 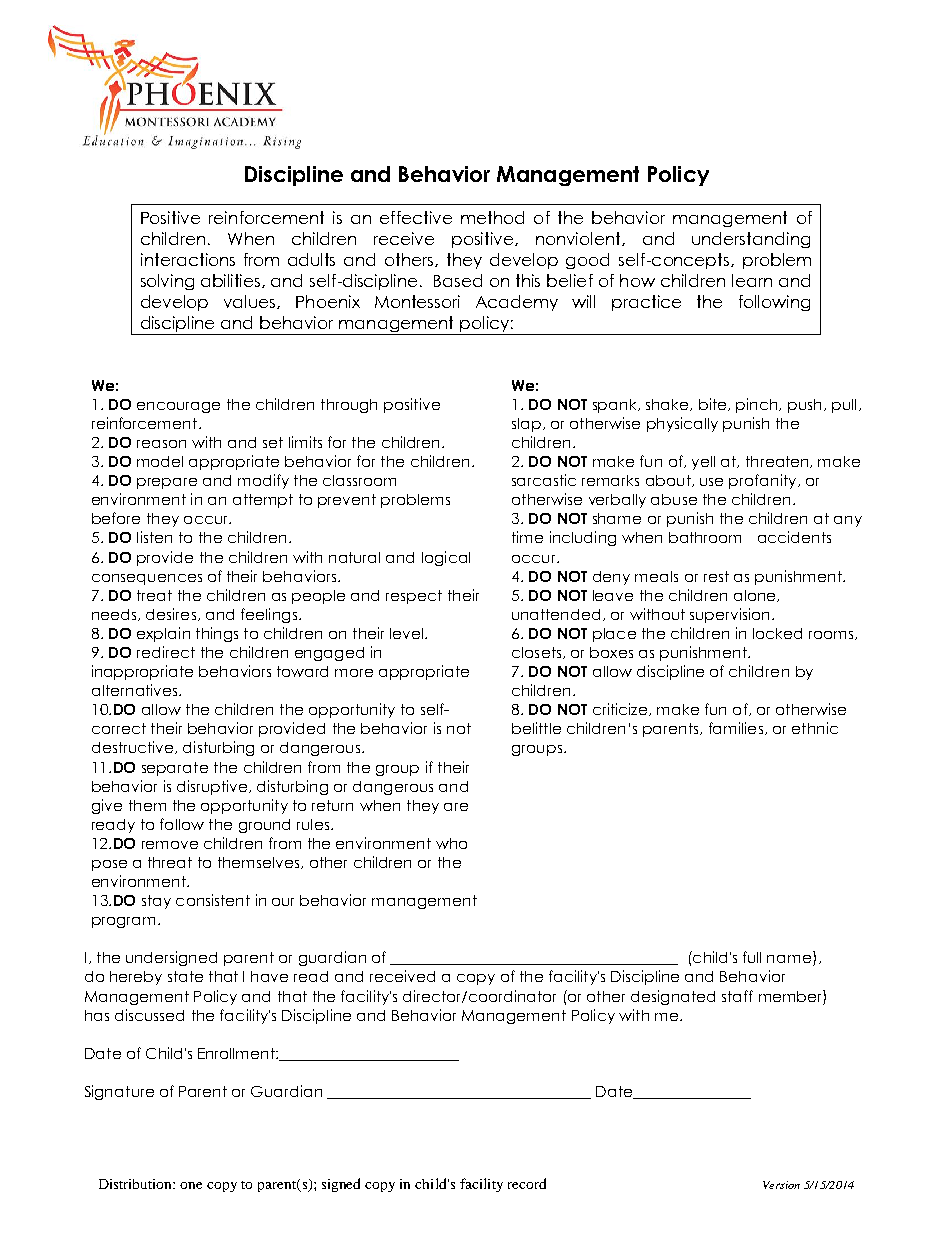 What do you see at coordinates (751, 240) in the screenshot?
I see `understanding` at bounding box center [751, 240].
